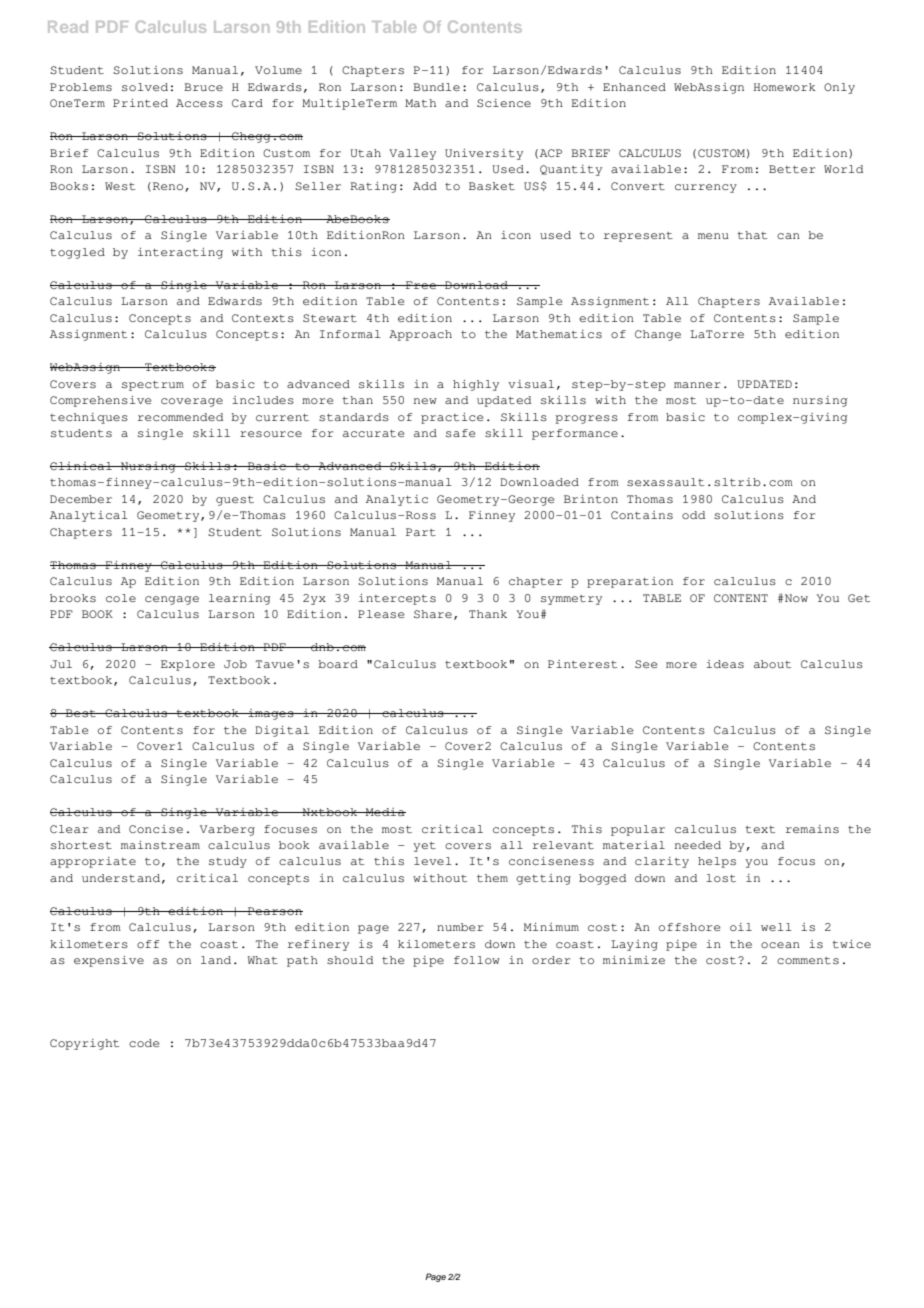 This screenshot has width=924, height=1308. What do you see at coordinates (436, 87) in the screenshot?
I see `Bundle` at bounding box center [436, 87].
